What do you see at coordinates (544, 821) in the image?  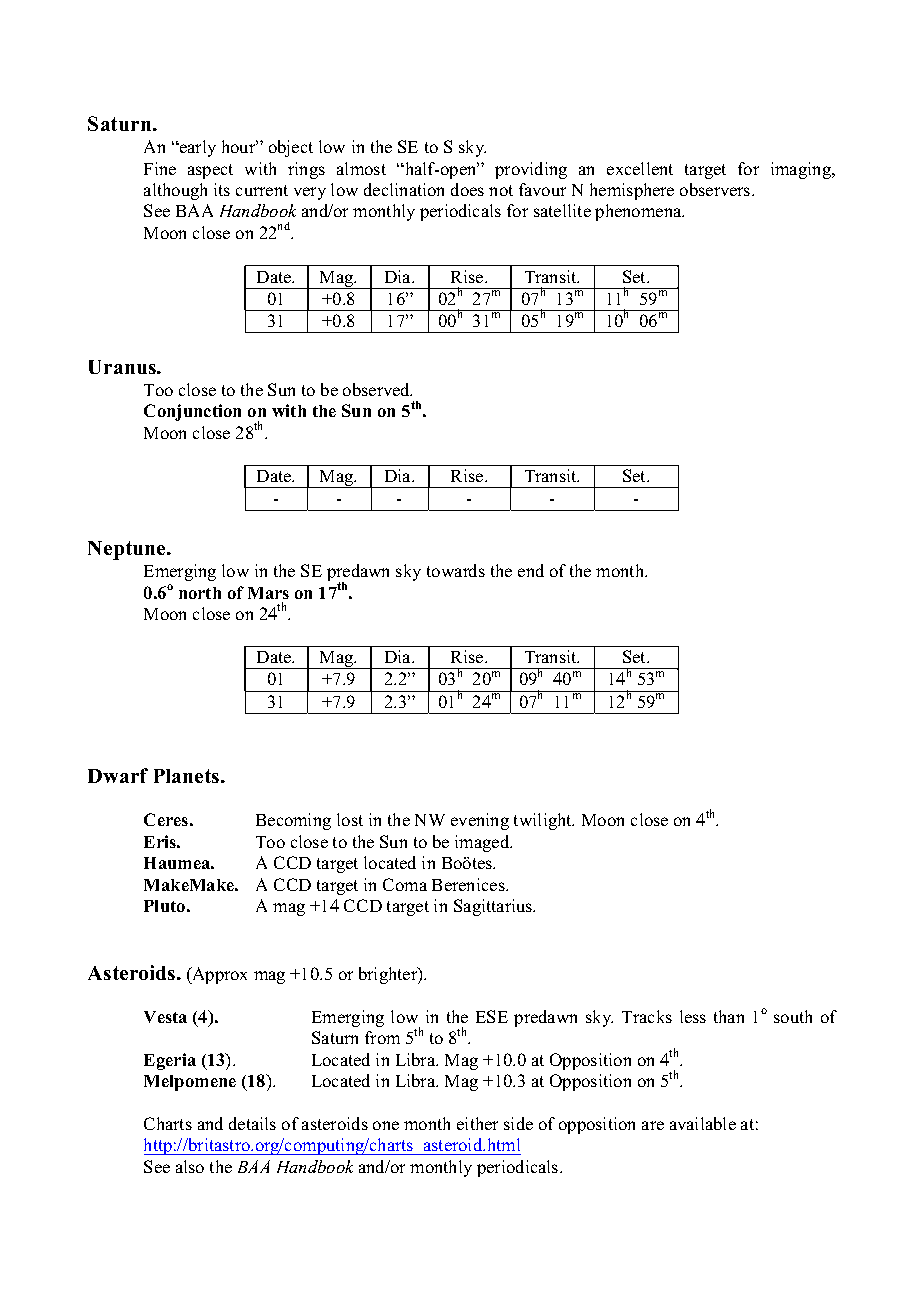 I see `twilight` at bounding box center [544, 821].
